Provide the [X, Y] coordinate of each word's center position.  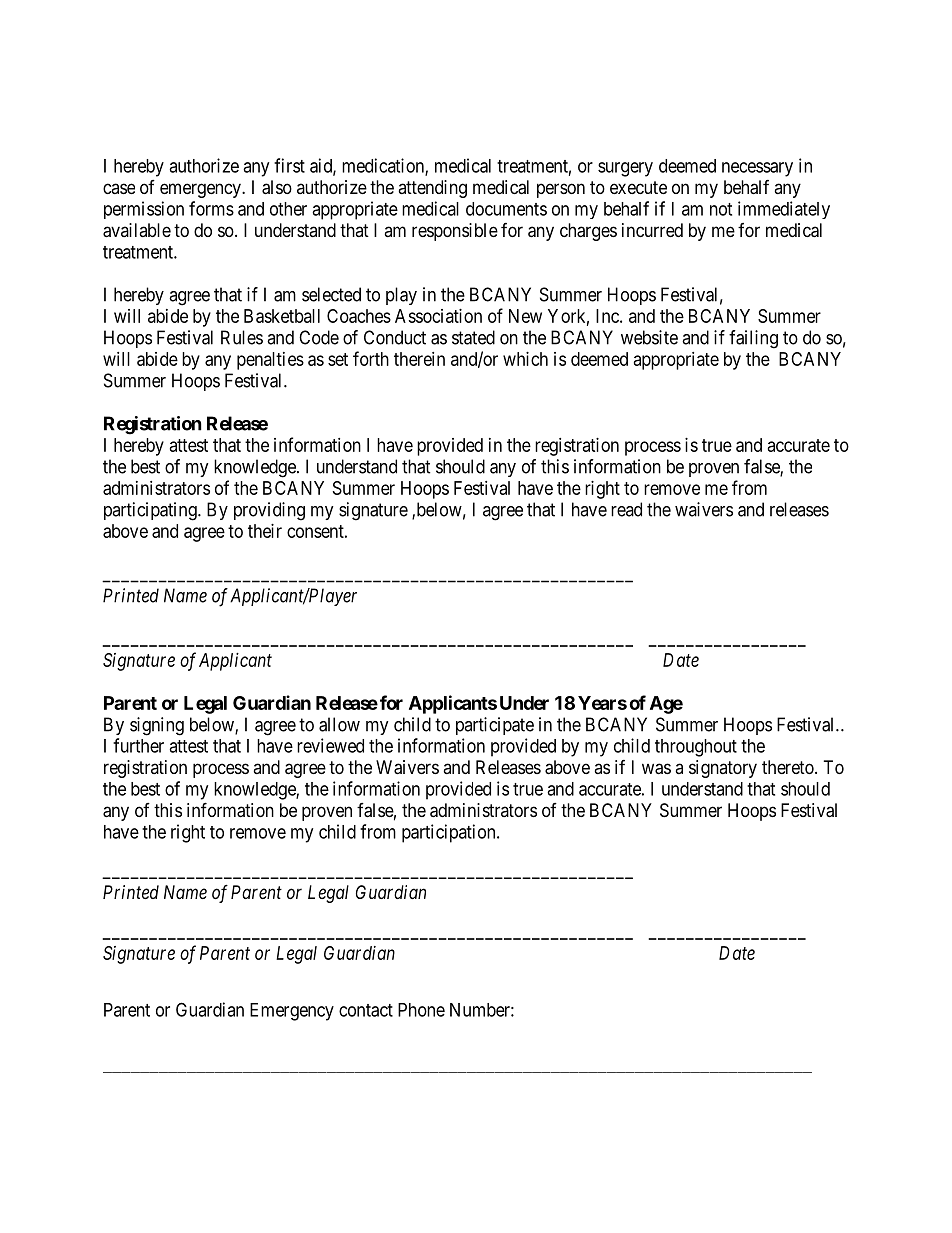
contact [366, 1010]
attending [432, 189]
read [626, 509]
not [721, 209]
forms [211, 208]
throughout [696, 748]
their [265, 531]
